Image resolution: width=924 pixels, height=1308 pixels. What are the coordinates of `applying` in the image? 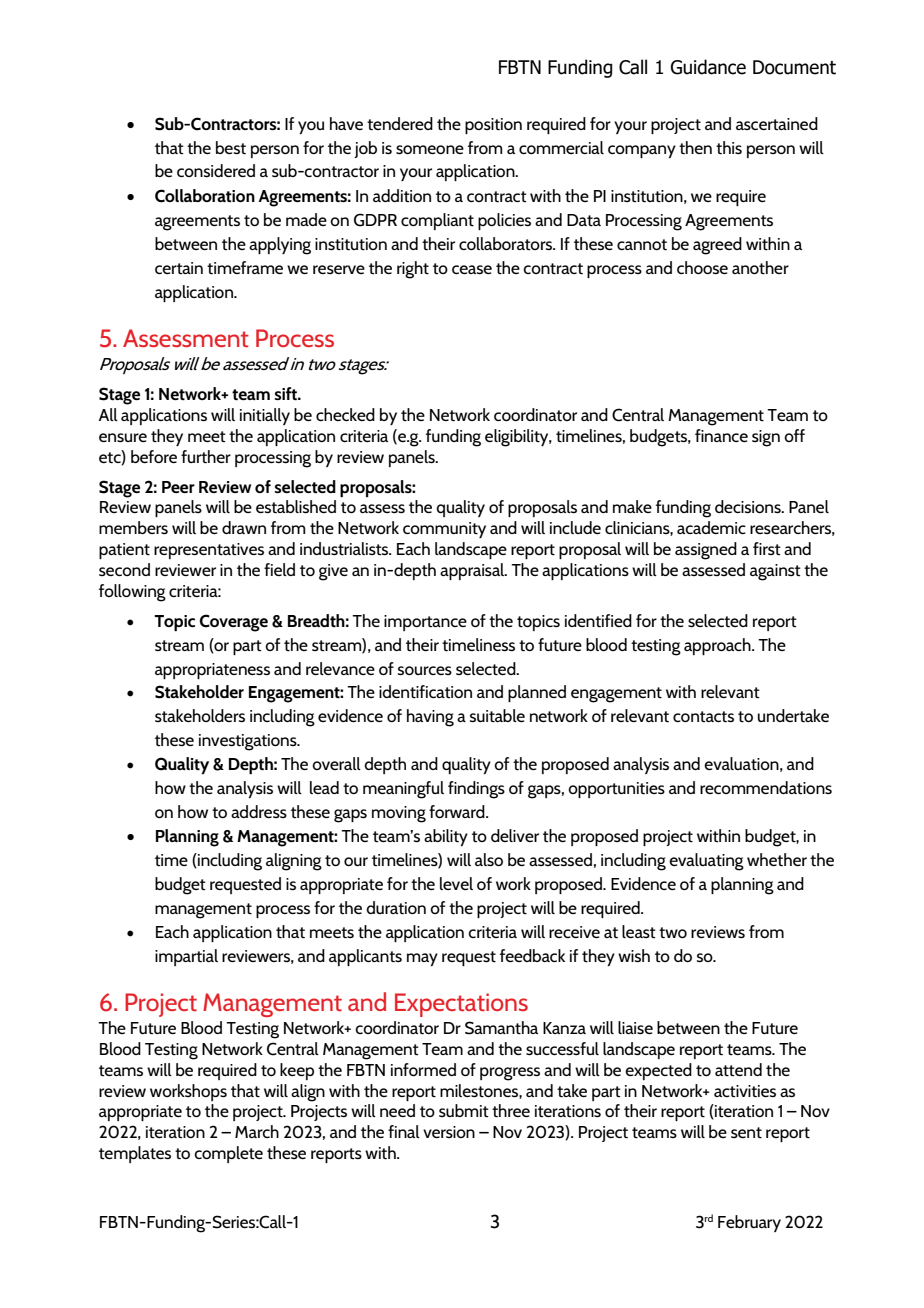 It's located at (280, 246).
